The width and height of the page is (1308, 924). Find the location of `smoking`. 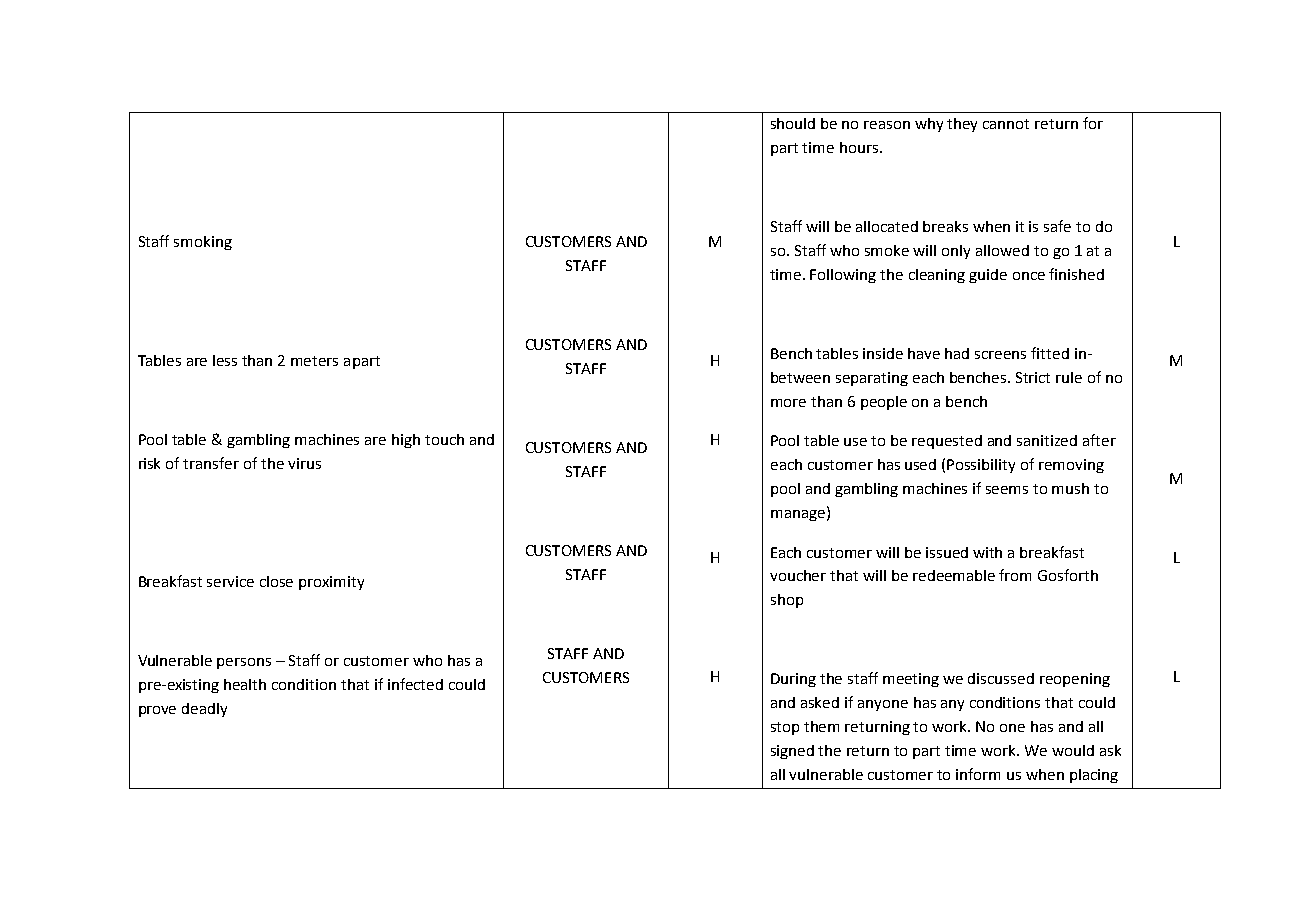

smoking is located at coordinates (203, 243).
